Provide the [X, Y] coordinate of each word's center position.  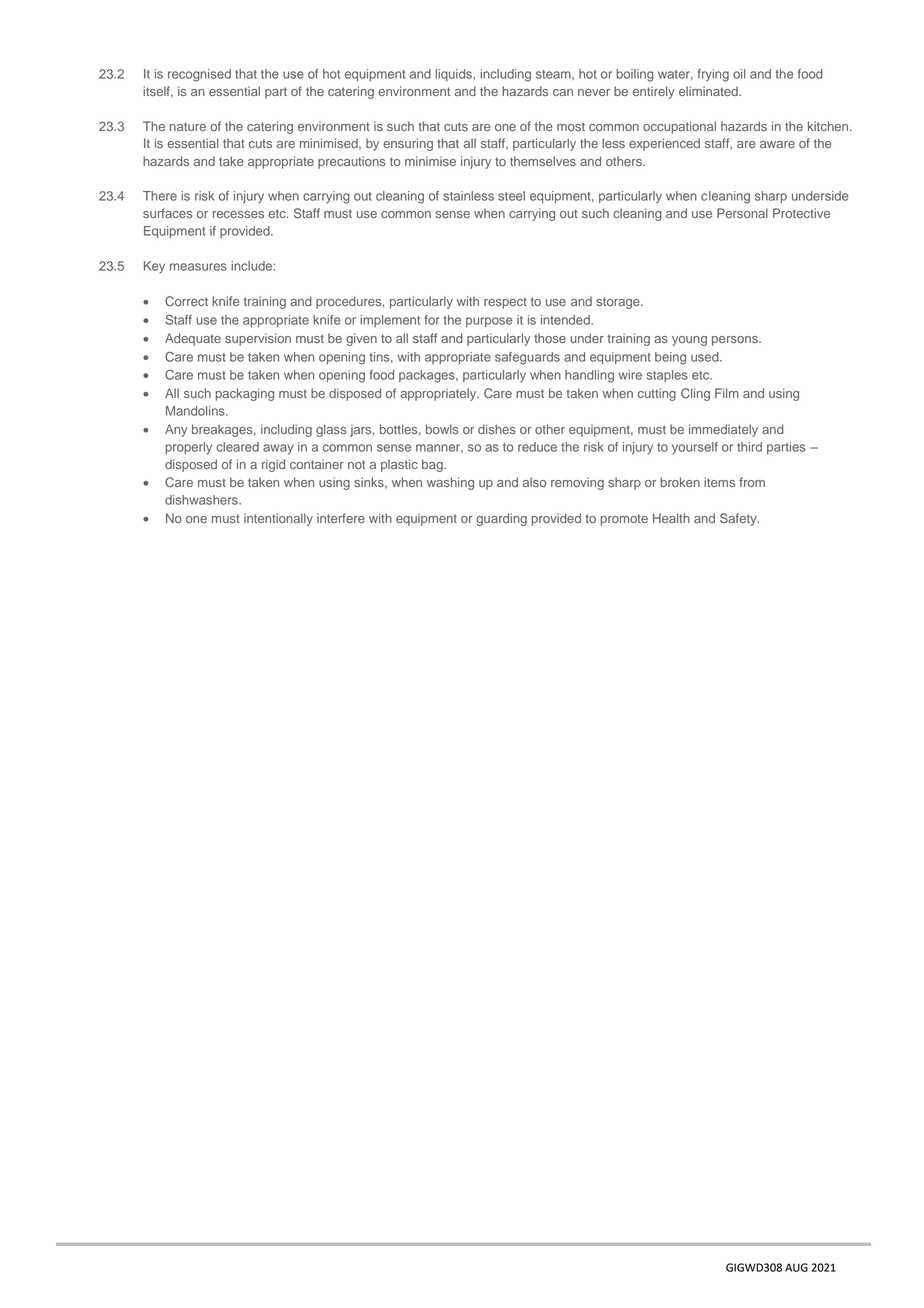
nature [188, 126]
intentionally [278, 519]
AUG [796, 1267]
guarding [501, 519]
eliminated [709, 91]
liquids [454, 75]
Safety [739, 519]
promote [624, 520]
